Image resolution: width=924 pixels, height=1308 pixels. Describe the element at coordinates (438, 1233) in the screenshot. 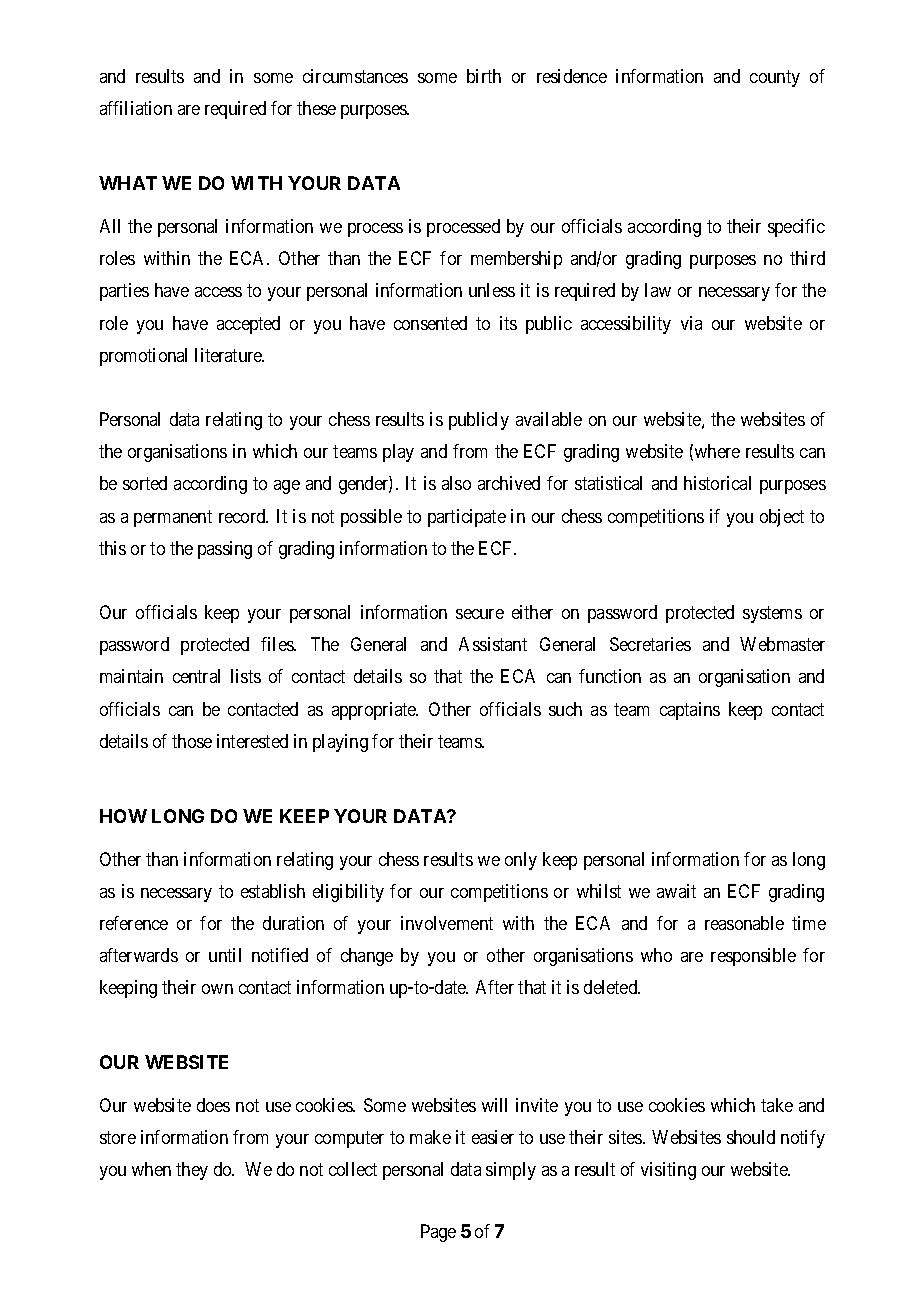

I see `Page` at that location.
